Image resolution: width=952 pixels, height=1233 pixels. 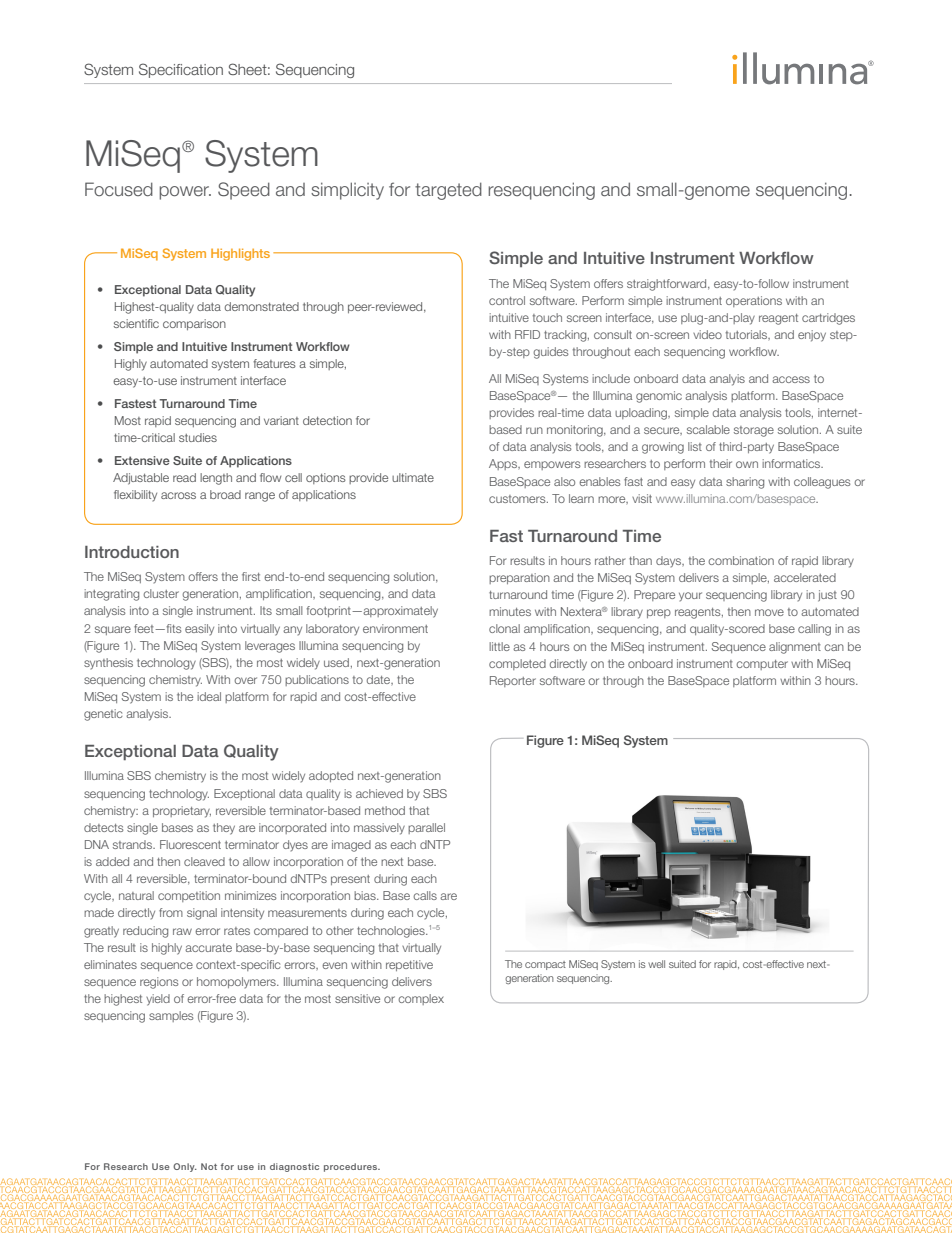 I want to click on targeted, so click(x=448, y=191).
